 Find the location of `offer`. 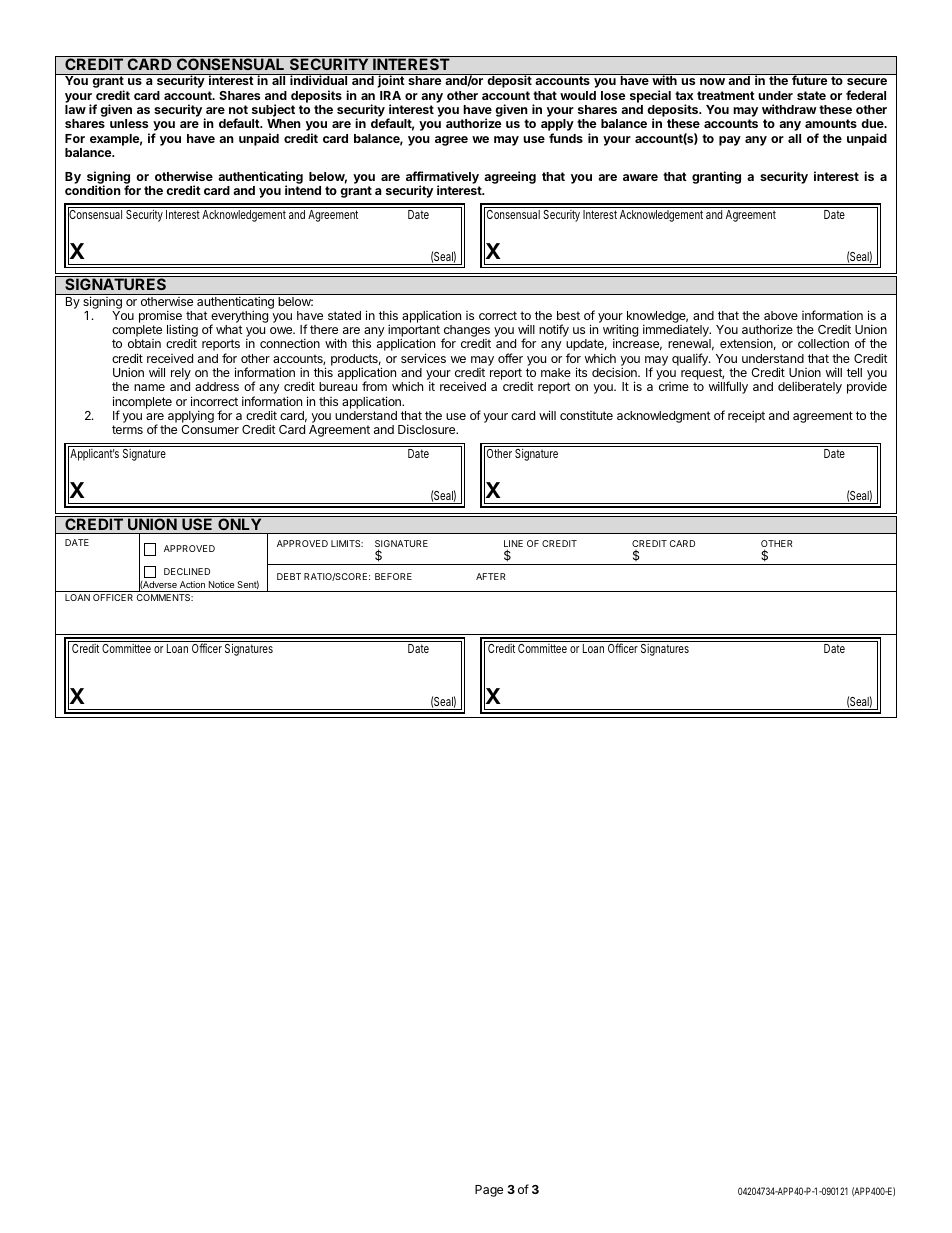

offer is located at coordinates (510, 358).
